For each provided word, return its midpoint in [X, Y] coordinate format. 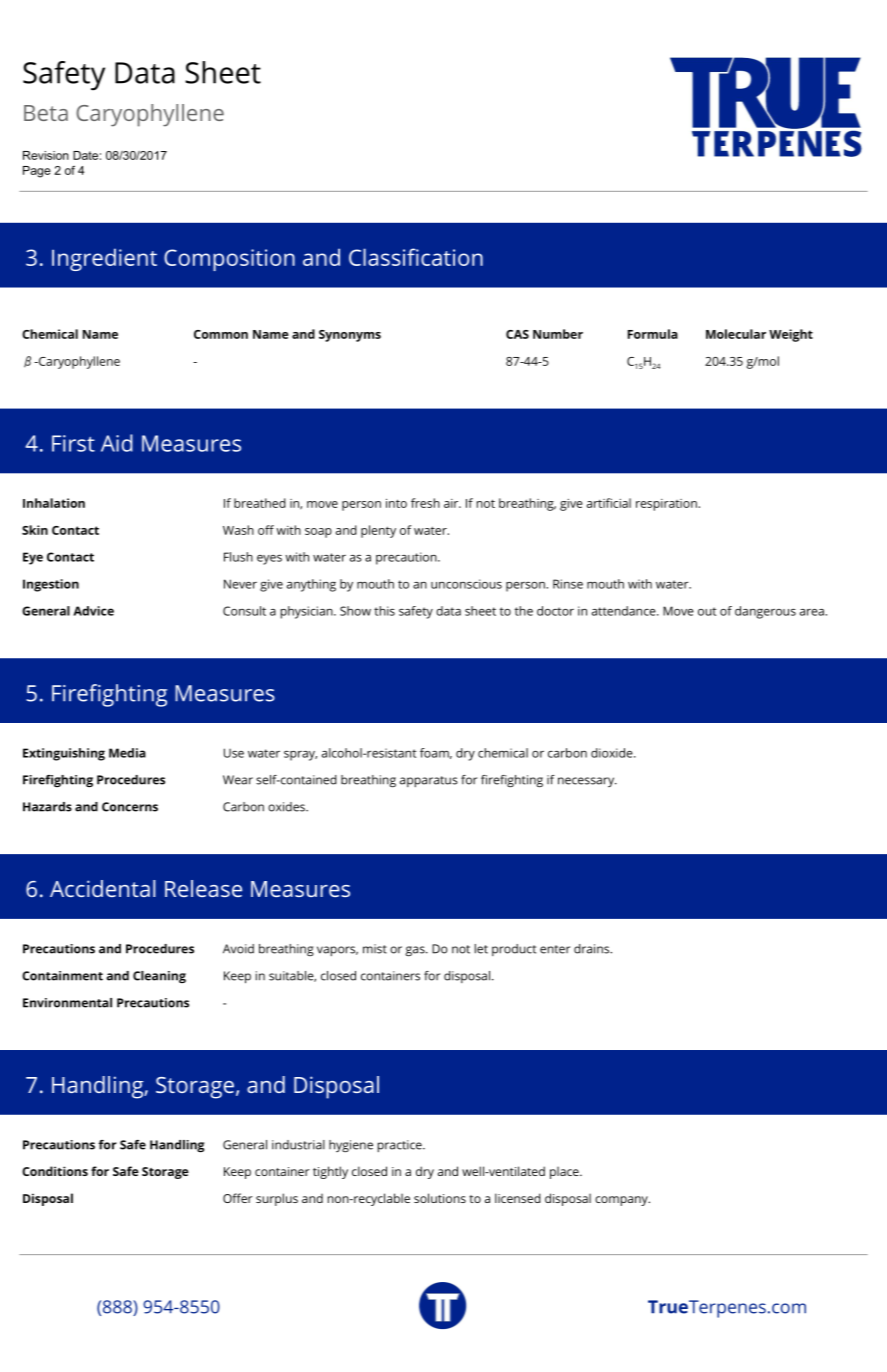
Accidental [102, 888]
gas [416, 951]
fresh [425, 503]
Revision [46, 155]
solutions [440, 1198]
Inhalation [54, 503]
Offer [238, 1198]
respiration [666, 505]
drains [593, 949]
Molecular [736, 334]
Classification [416, 257]
